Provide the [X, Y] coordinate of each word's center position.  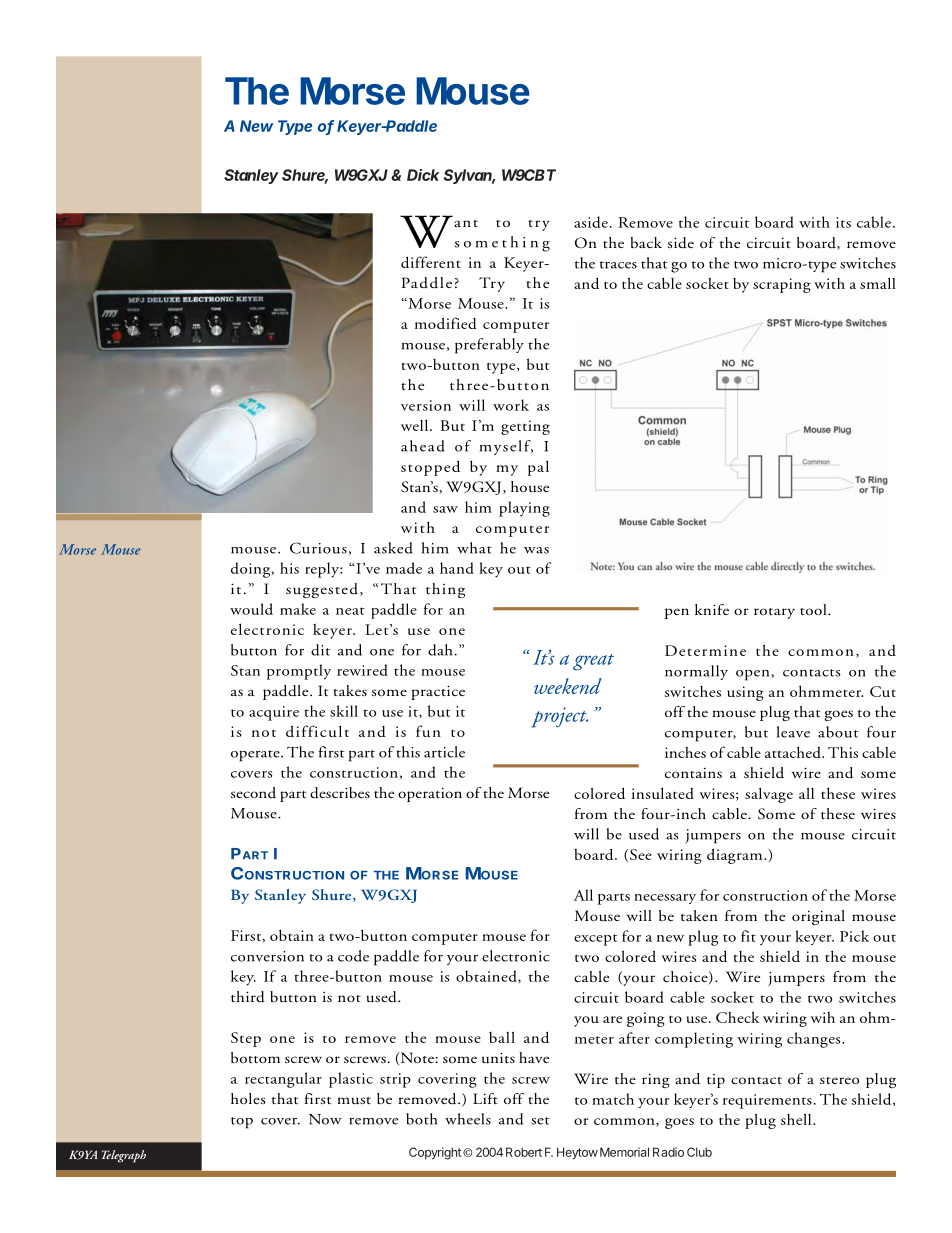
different [431, 262]
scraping [782, 285]
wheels [468, 1119]
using [745, 693]
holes [248, 1098]
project [559, 717]
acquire [274, 713]
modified [446, 323]
